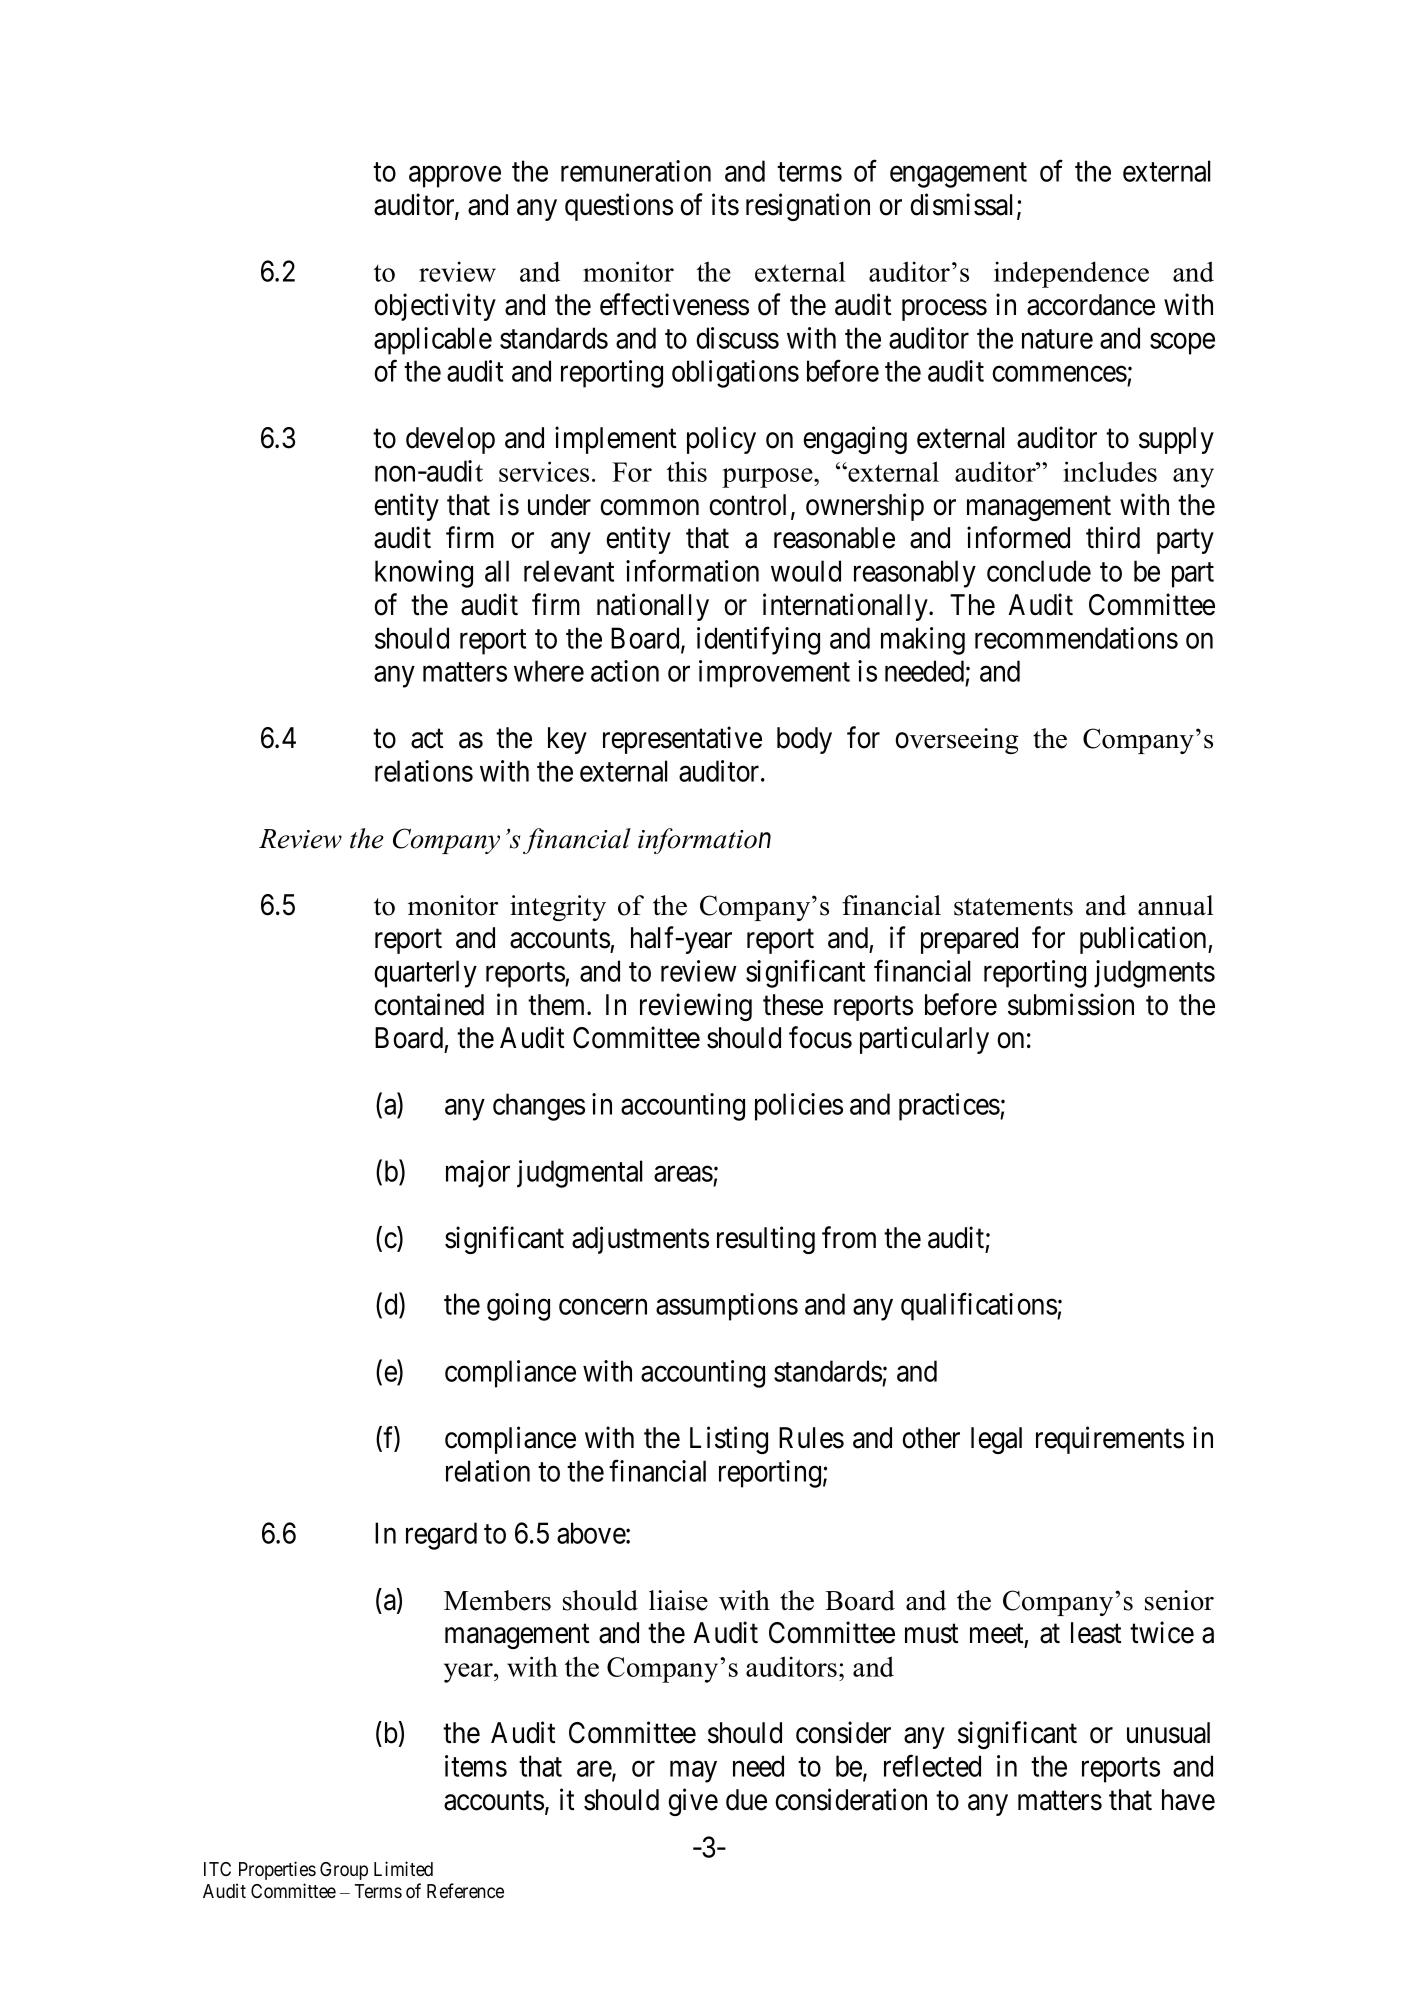 Image resolution: width=1417 pixels, height=2004 pixels. What do you see at coordinates (518, 1307) in the screenshot?
I see `going` at bounding box center [518, 1307].
